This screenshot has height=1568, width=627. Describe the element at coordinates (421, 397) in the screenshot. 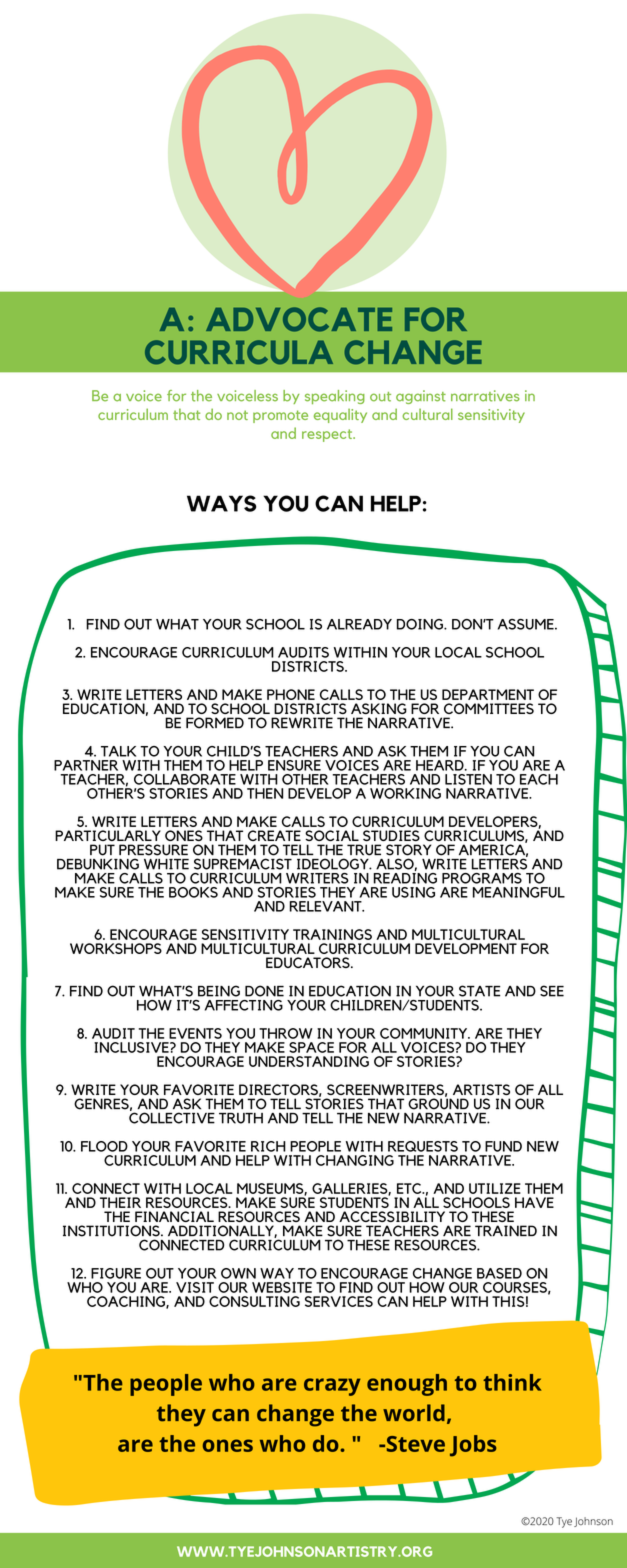

I see `against` at that location.
